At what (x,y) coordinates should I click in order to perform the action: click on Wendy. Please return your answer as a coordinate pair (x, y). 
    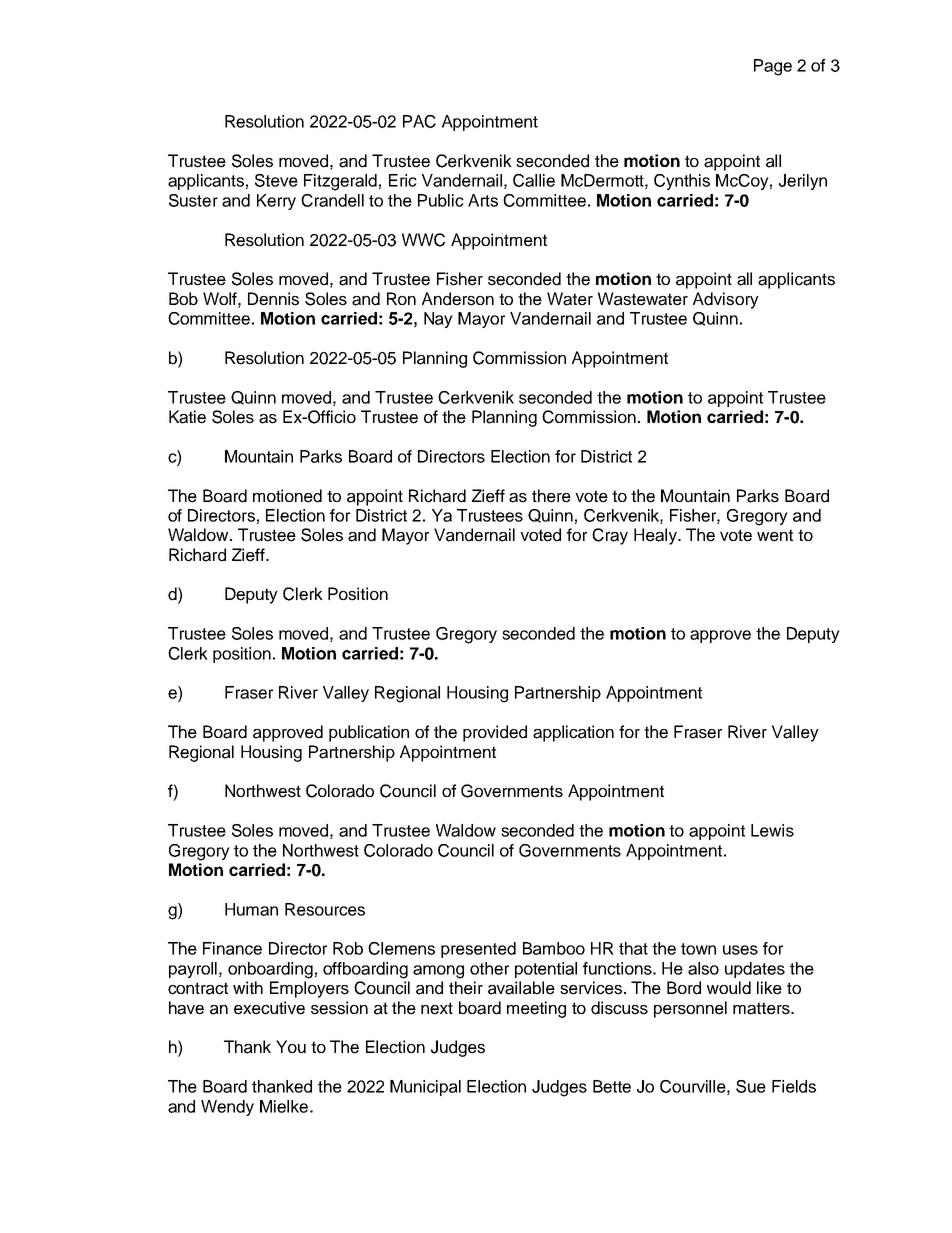
    Looking at the image, I should click on (227, 1108).
